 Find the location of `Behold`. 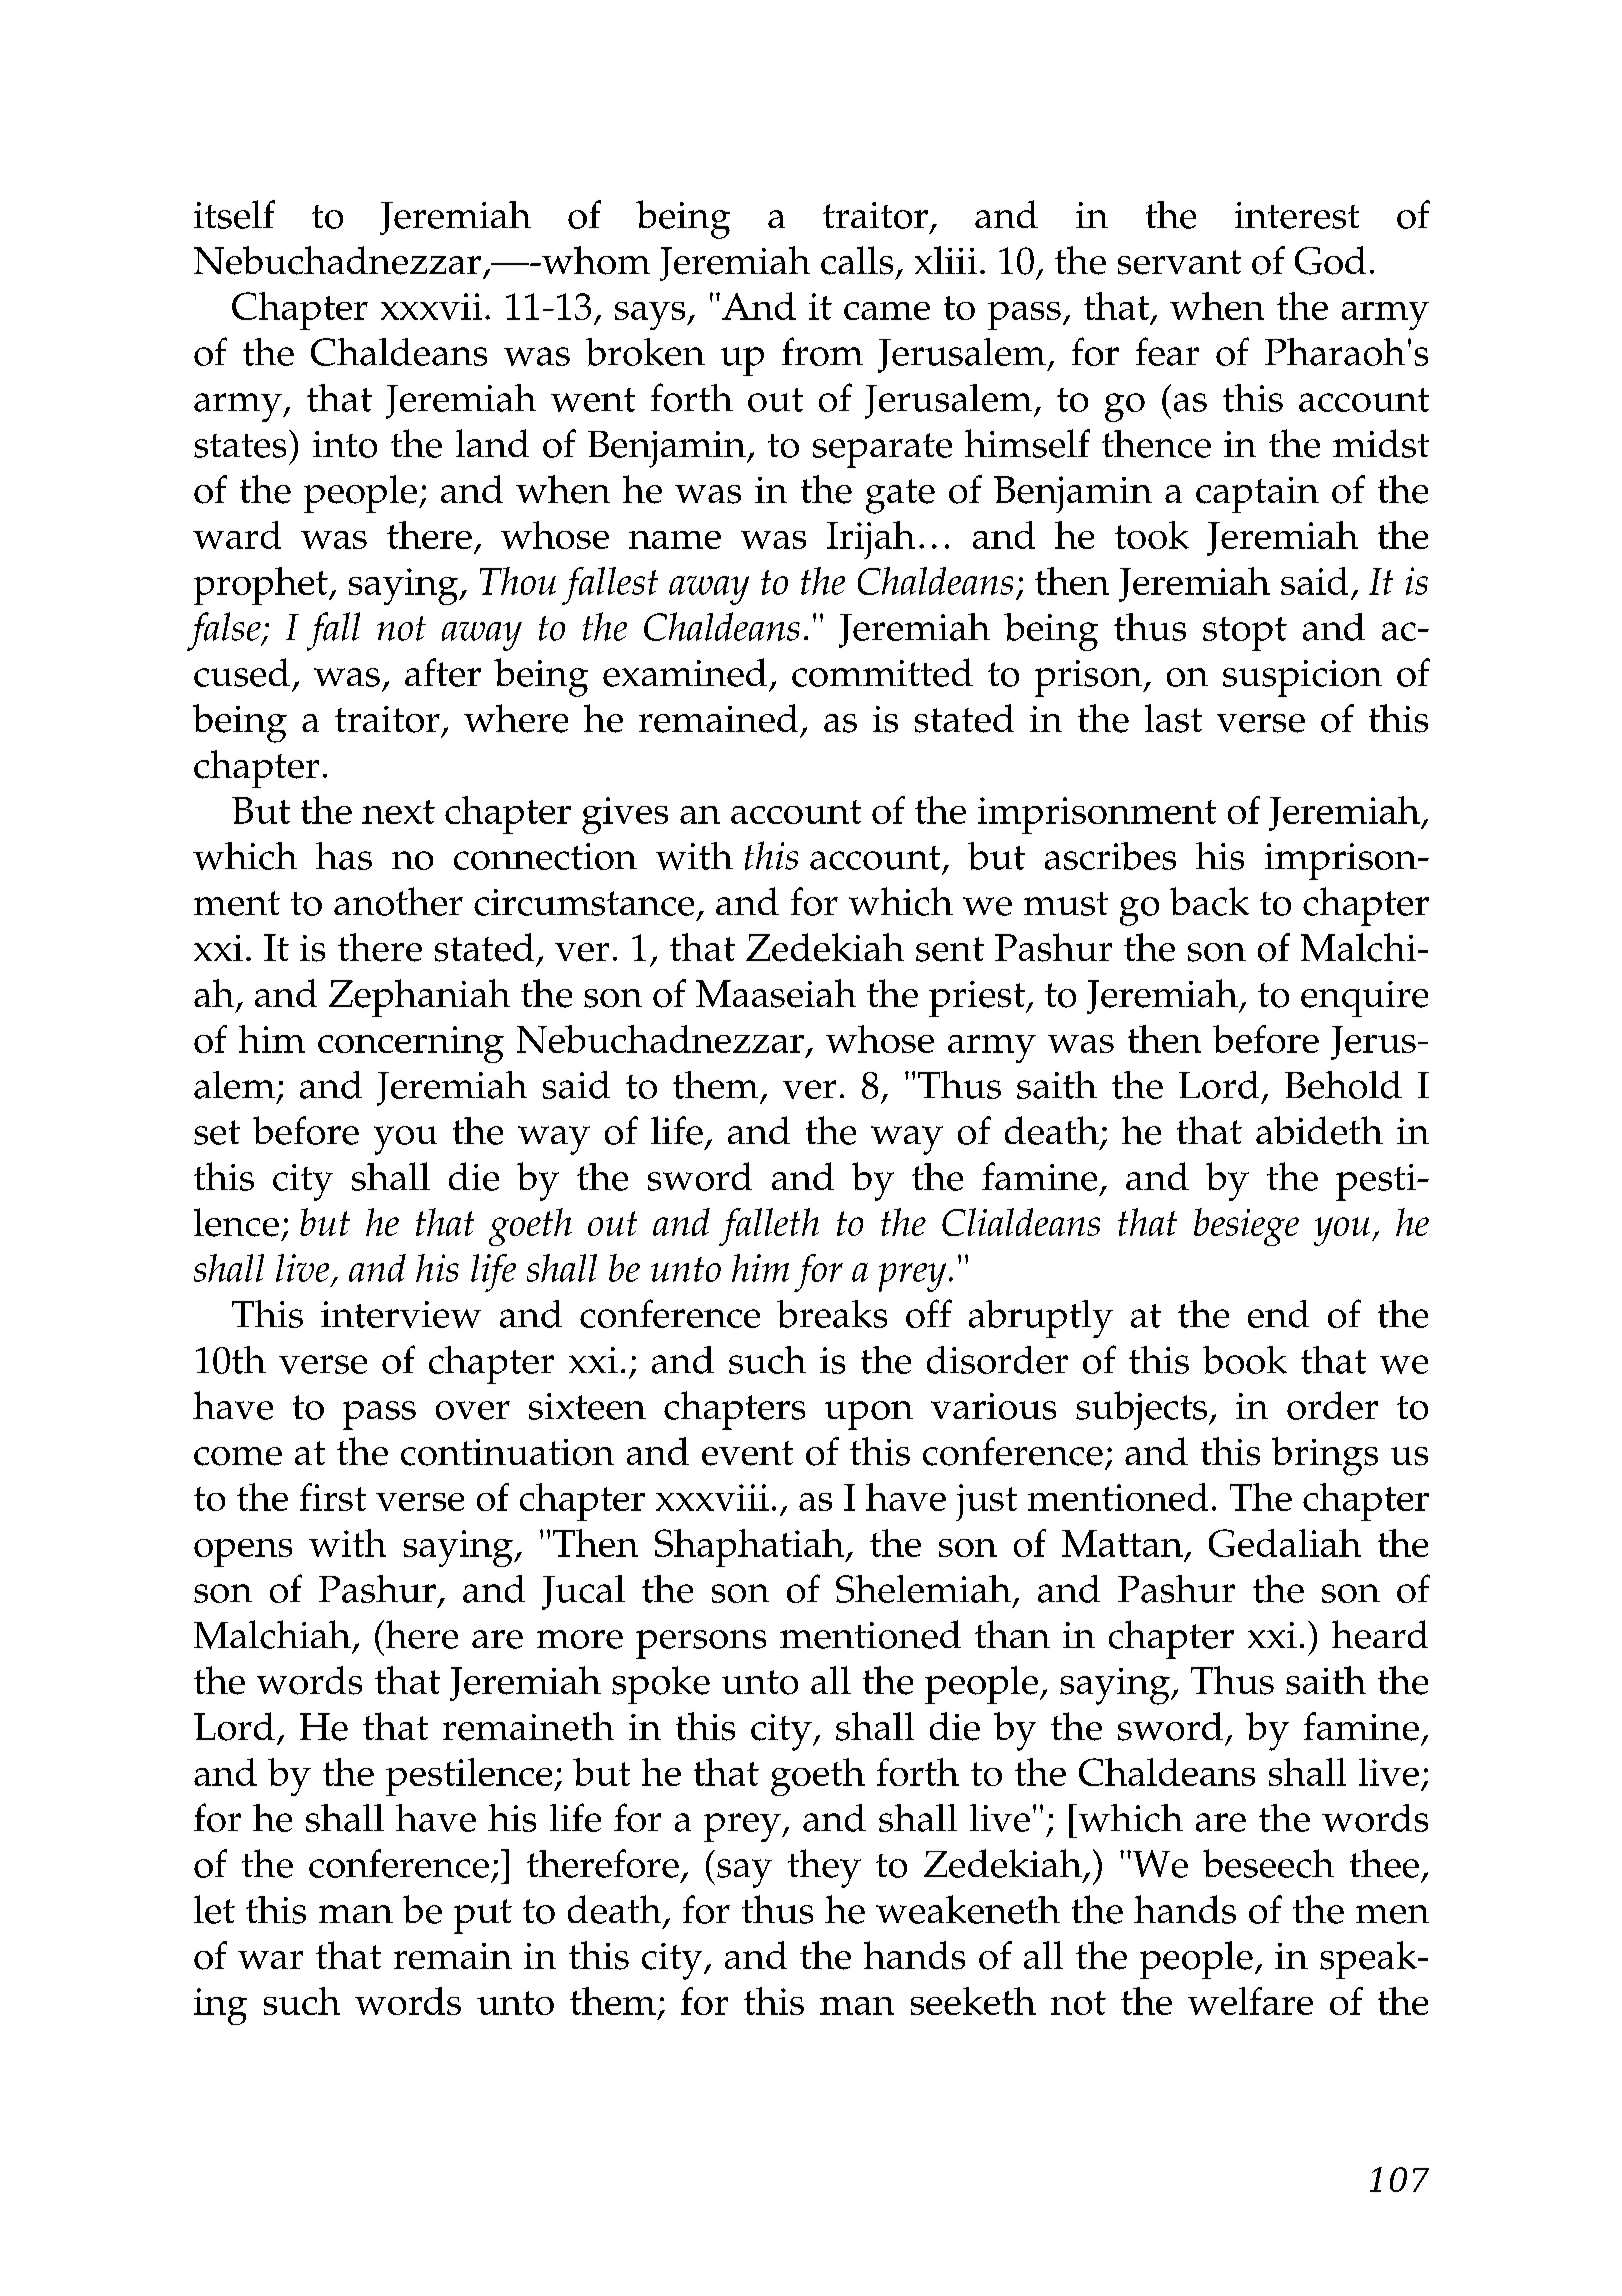

Behold is located at coordinates (1343, 1085).
